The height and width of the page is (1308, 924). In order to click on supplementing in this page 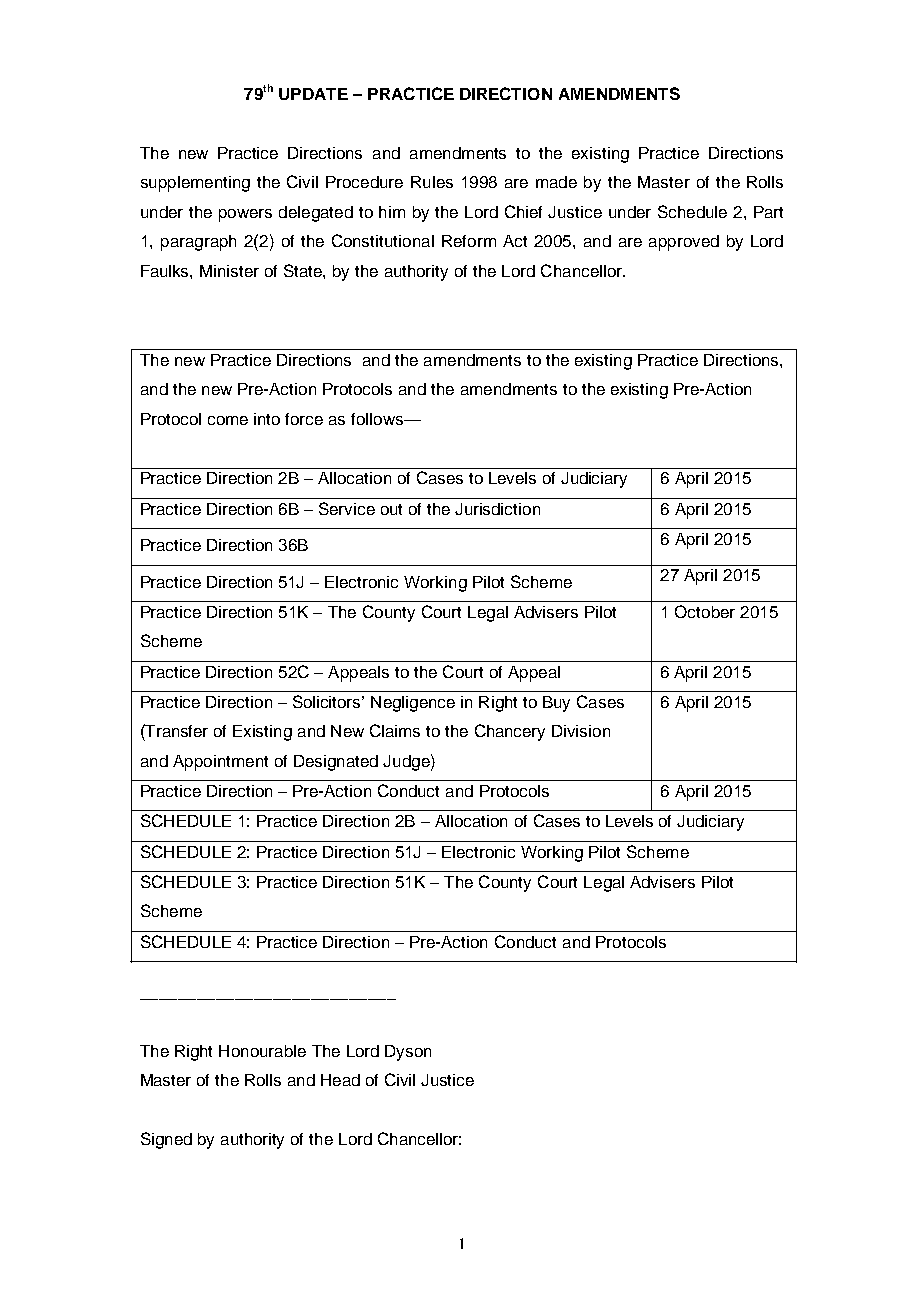, I will do `click(195, 184)`.
